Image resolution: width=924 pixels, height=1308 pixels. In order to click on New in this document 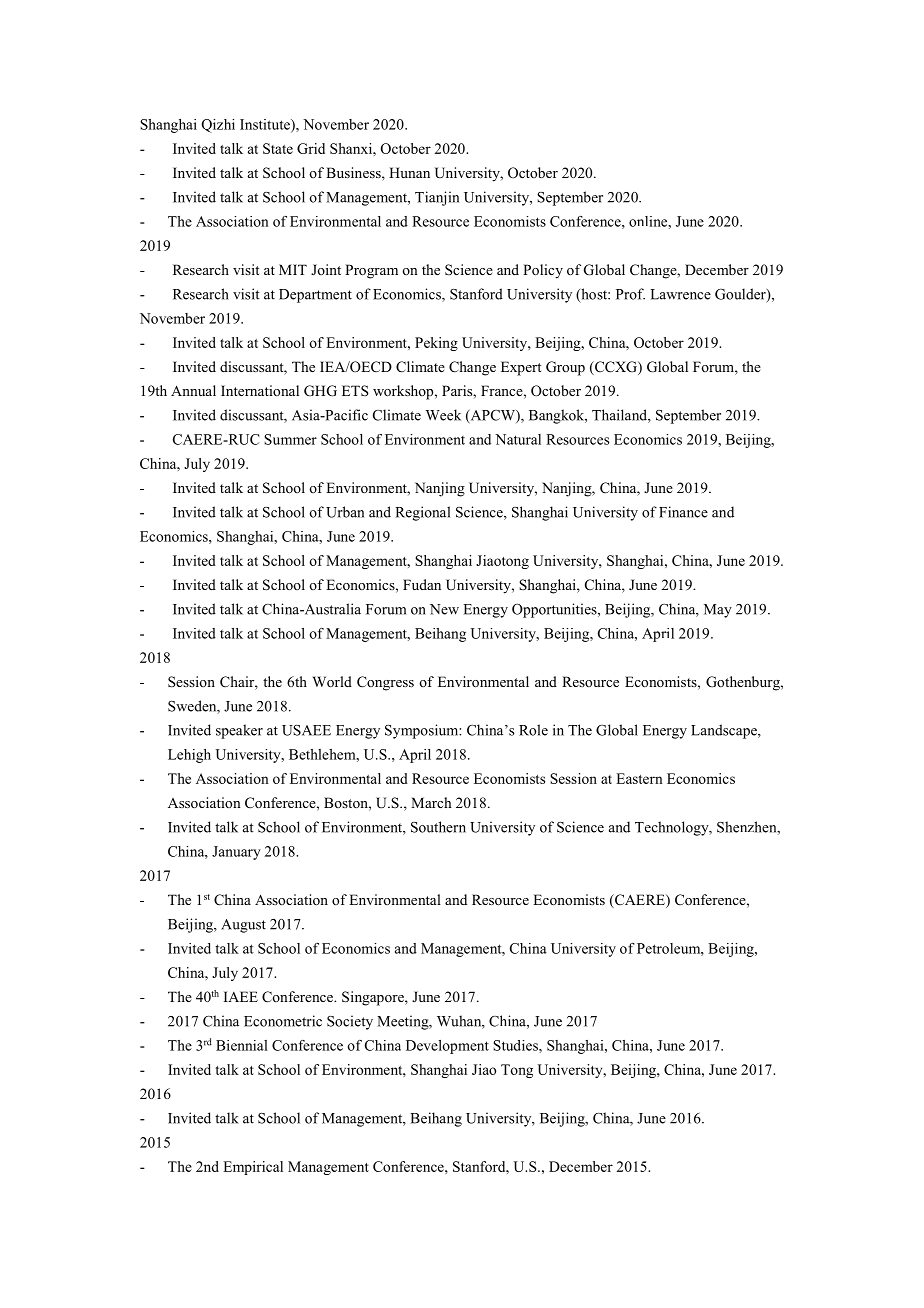, I will do `click(444, 609)`.
